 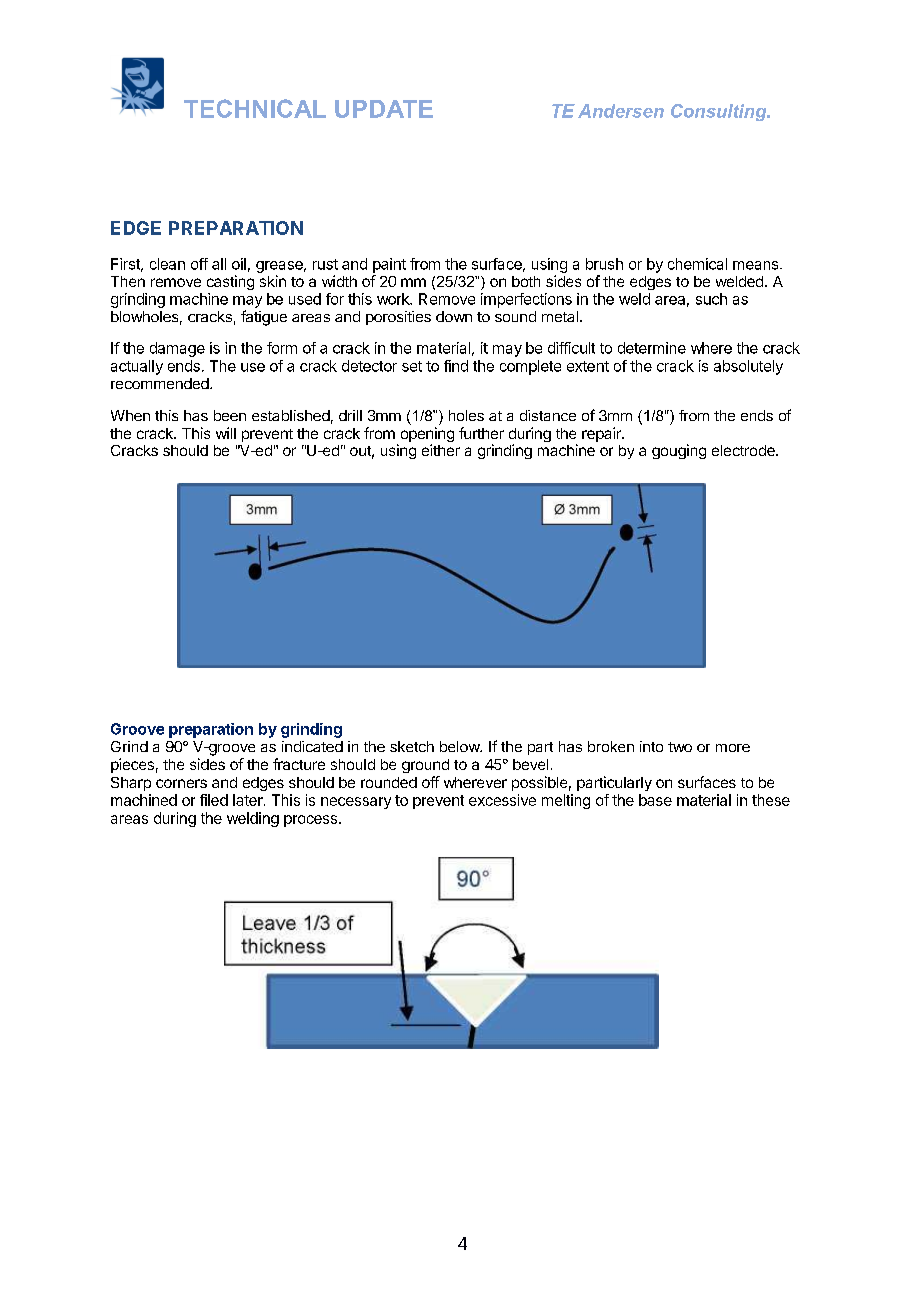 What do you see at coordinates (720, 112) in the screenshot?
I see `Consulting` at bounding box center [720, 112].
